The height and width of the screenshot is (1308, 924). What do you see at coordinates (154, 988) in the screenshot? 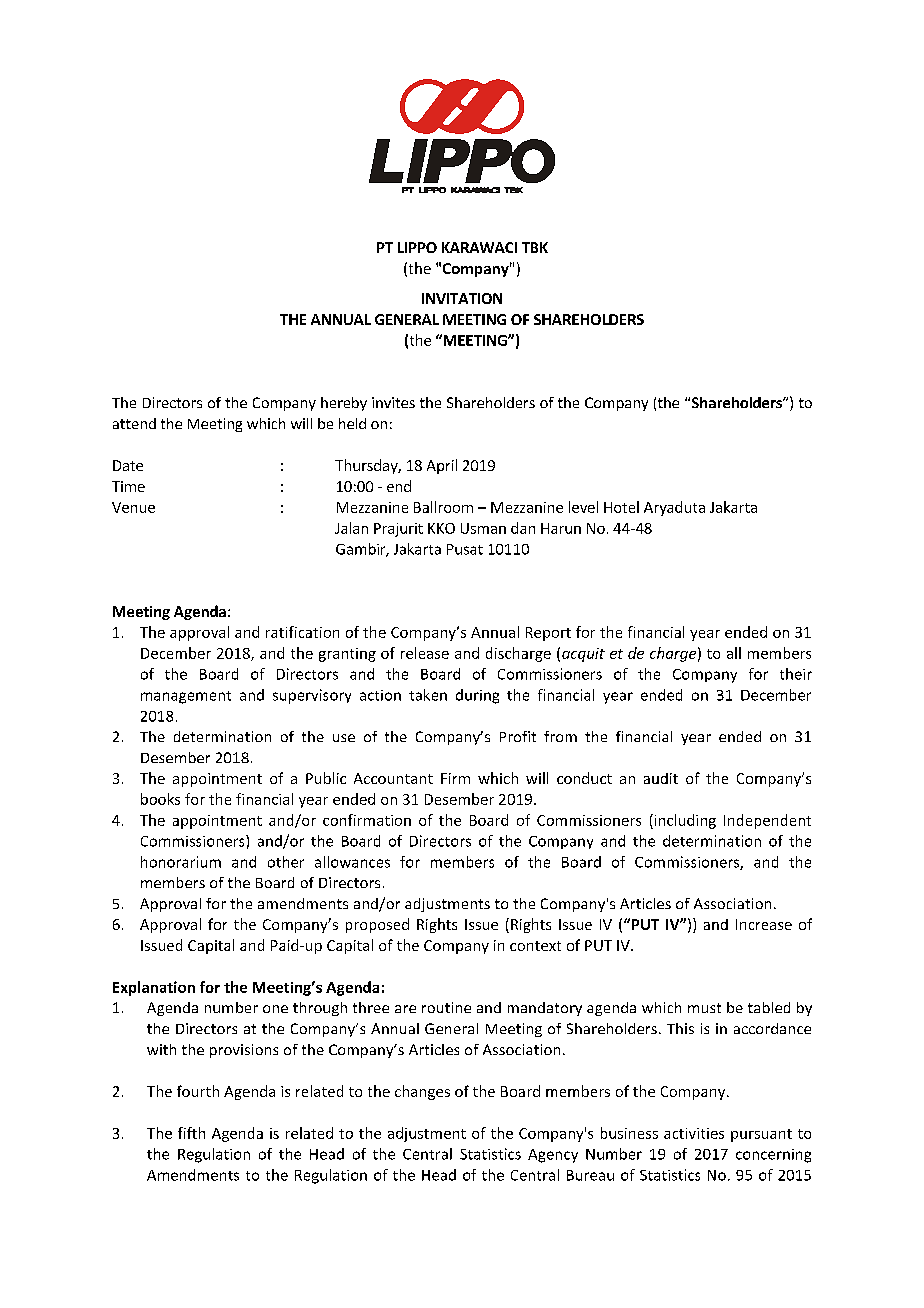
I see `Explanation` at bounding box center [154, 988].
